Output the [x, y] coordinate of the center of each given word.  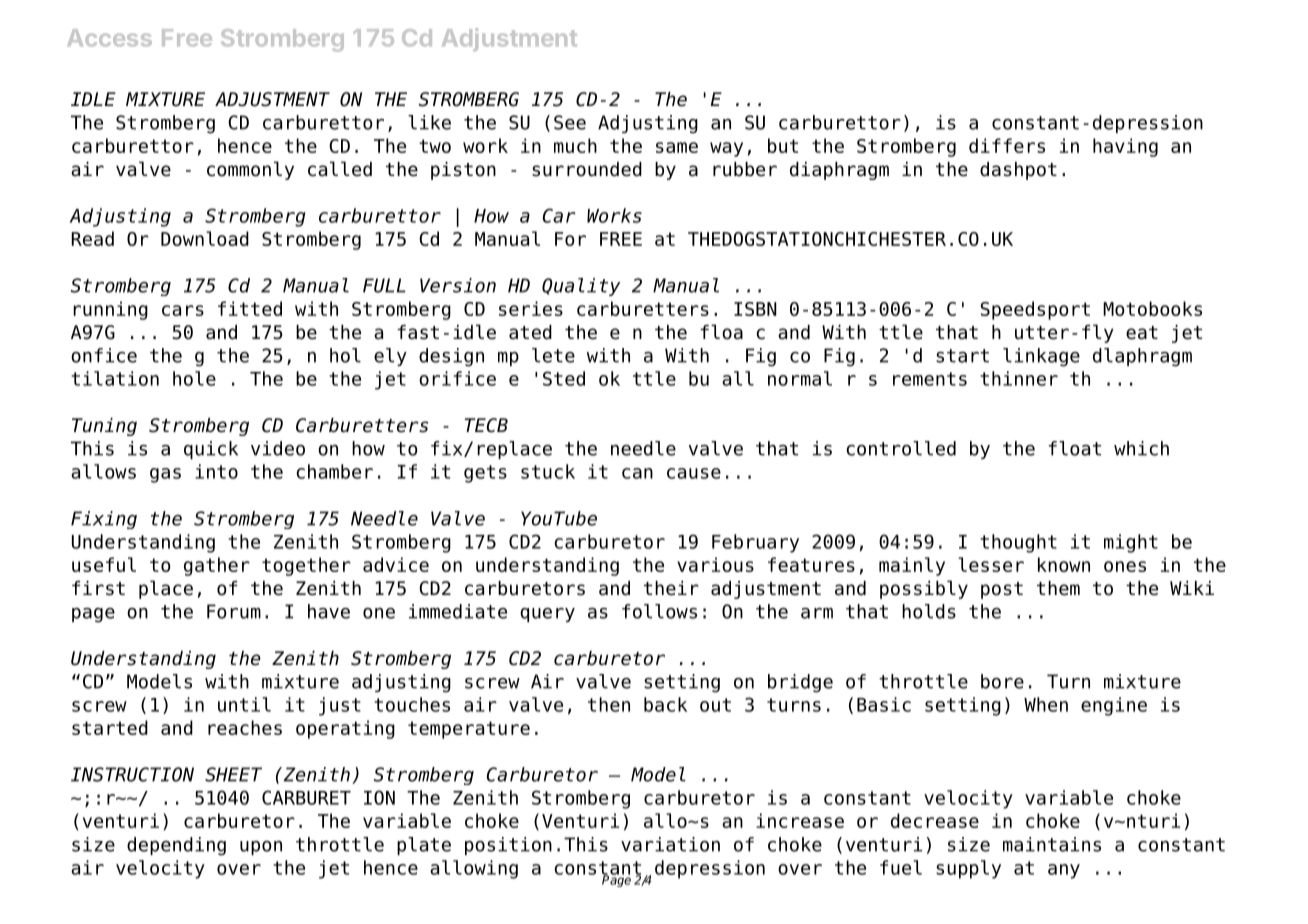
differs [1007, 145]
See [570, 122]
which [1141, 448]
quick [211, 450]
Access [109, 38]
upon [261, 848]
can [637, 473]
